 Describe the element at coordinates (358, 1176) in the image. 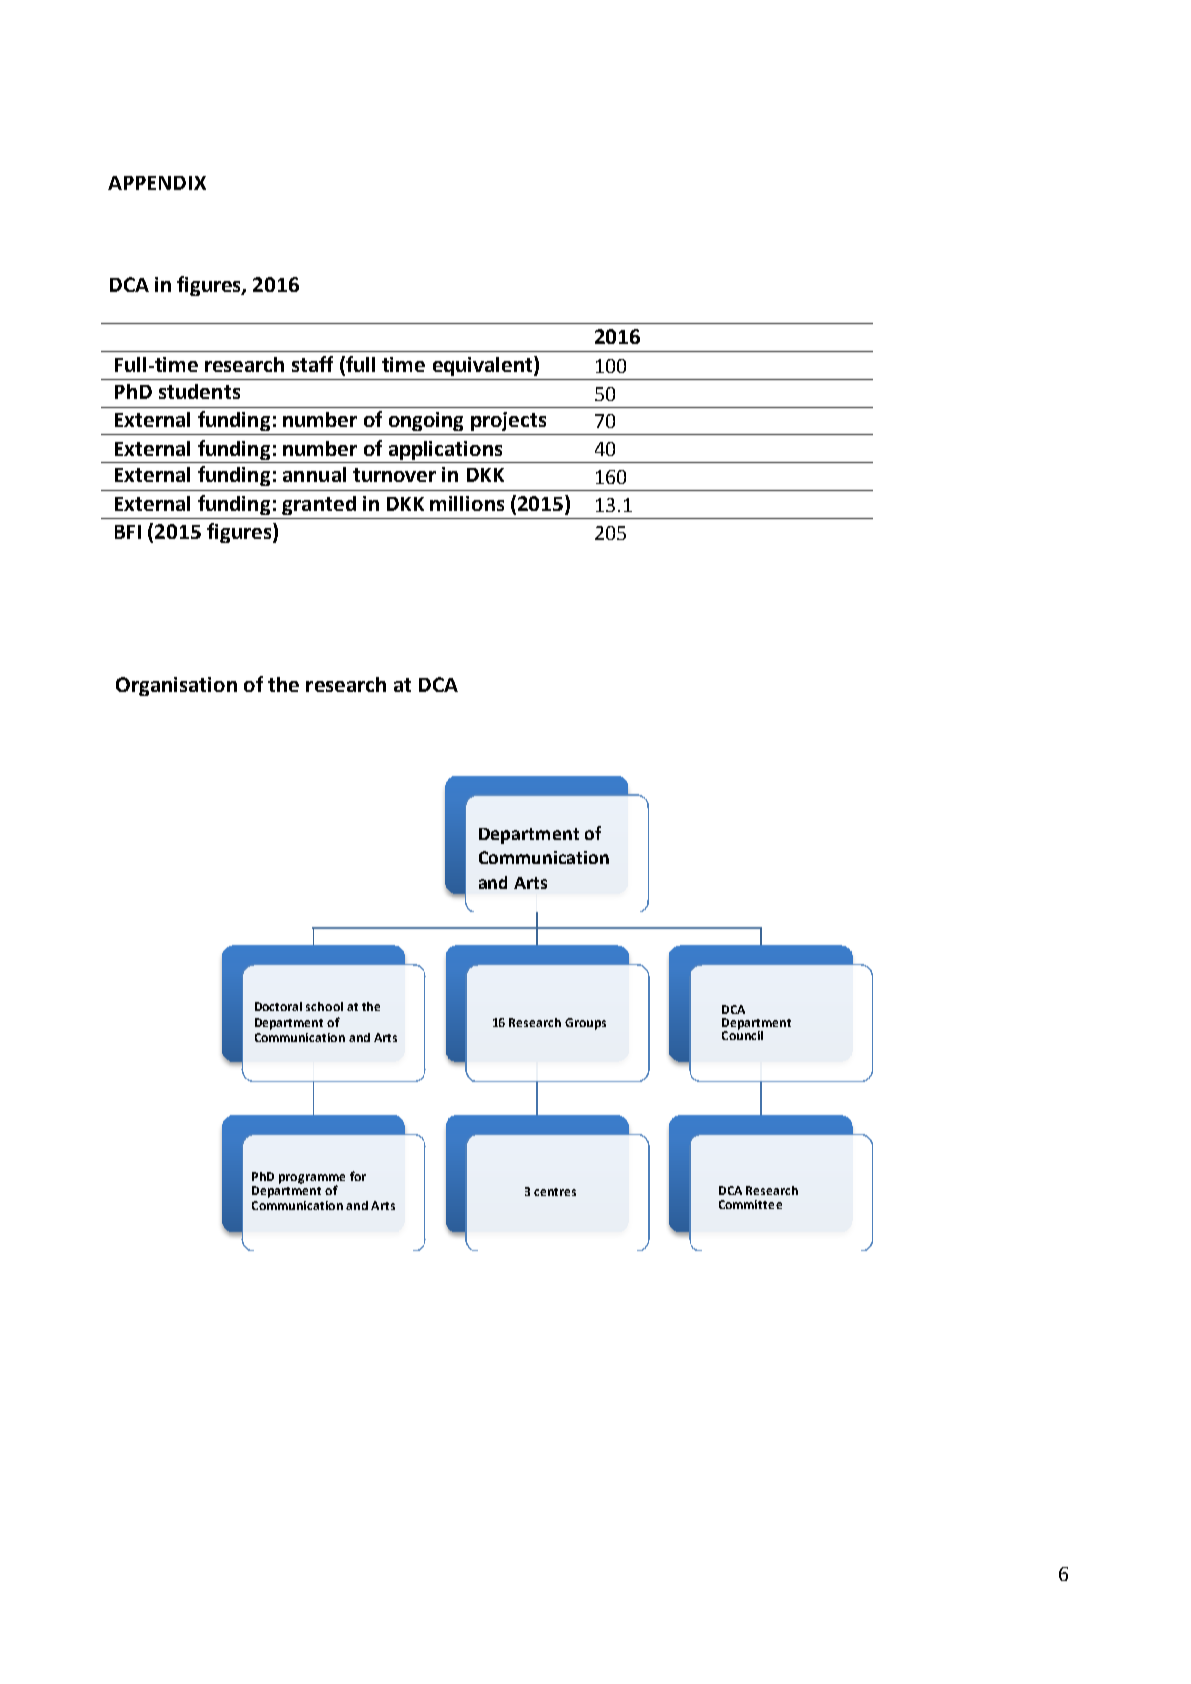

I see `for` at that location.
